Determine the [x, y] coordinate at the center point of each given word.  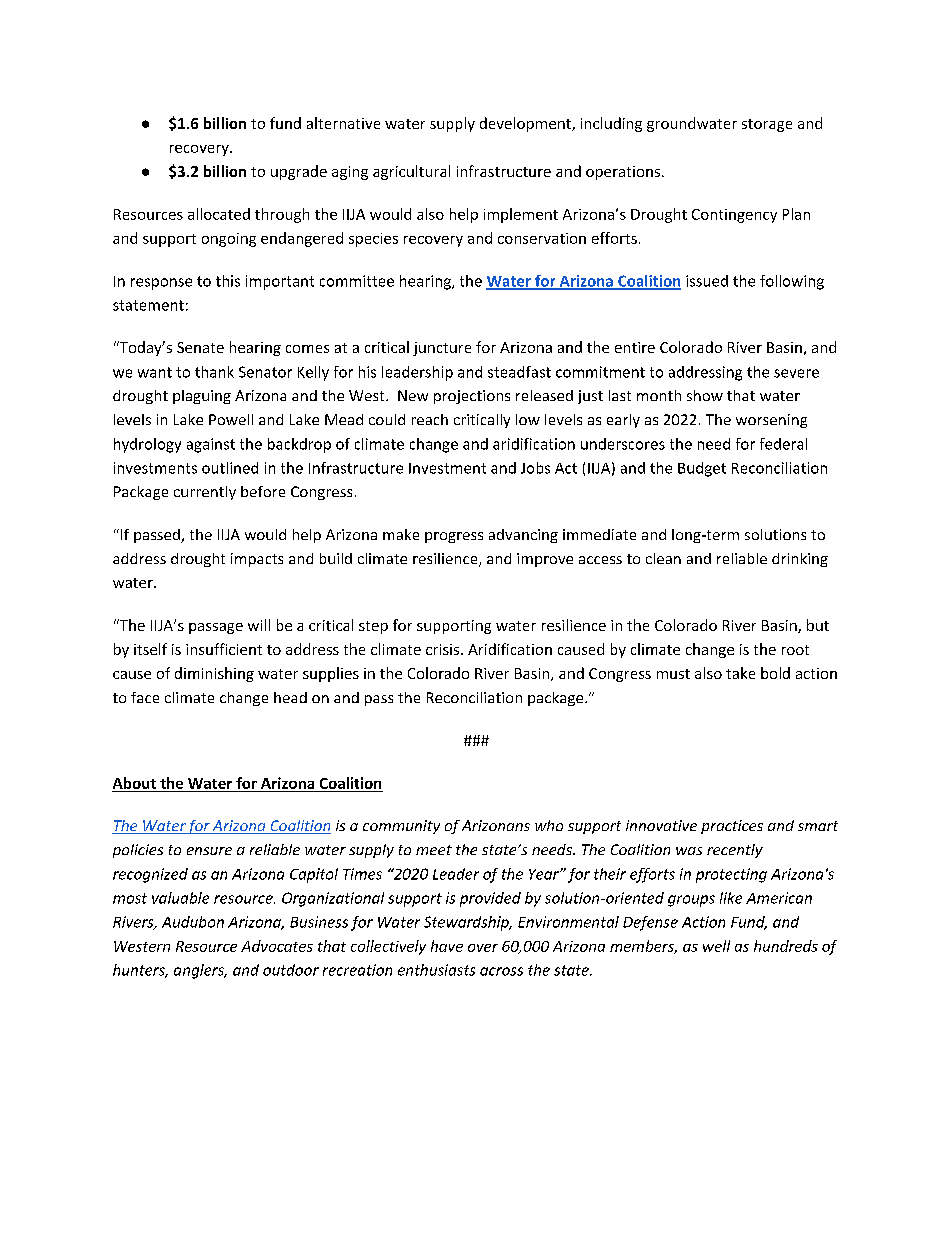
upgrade [299, 172]
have [447, 946]
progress [454, 537]
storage [767, 125]
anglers [200, 971]
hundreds [786, 946]
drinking [800, 560]
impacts [257, 560]
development [526, 124]
